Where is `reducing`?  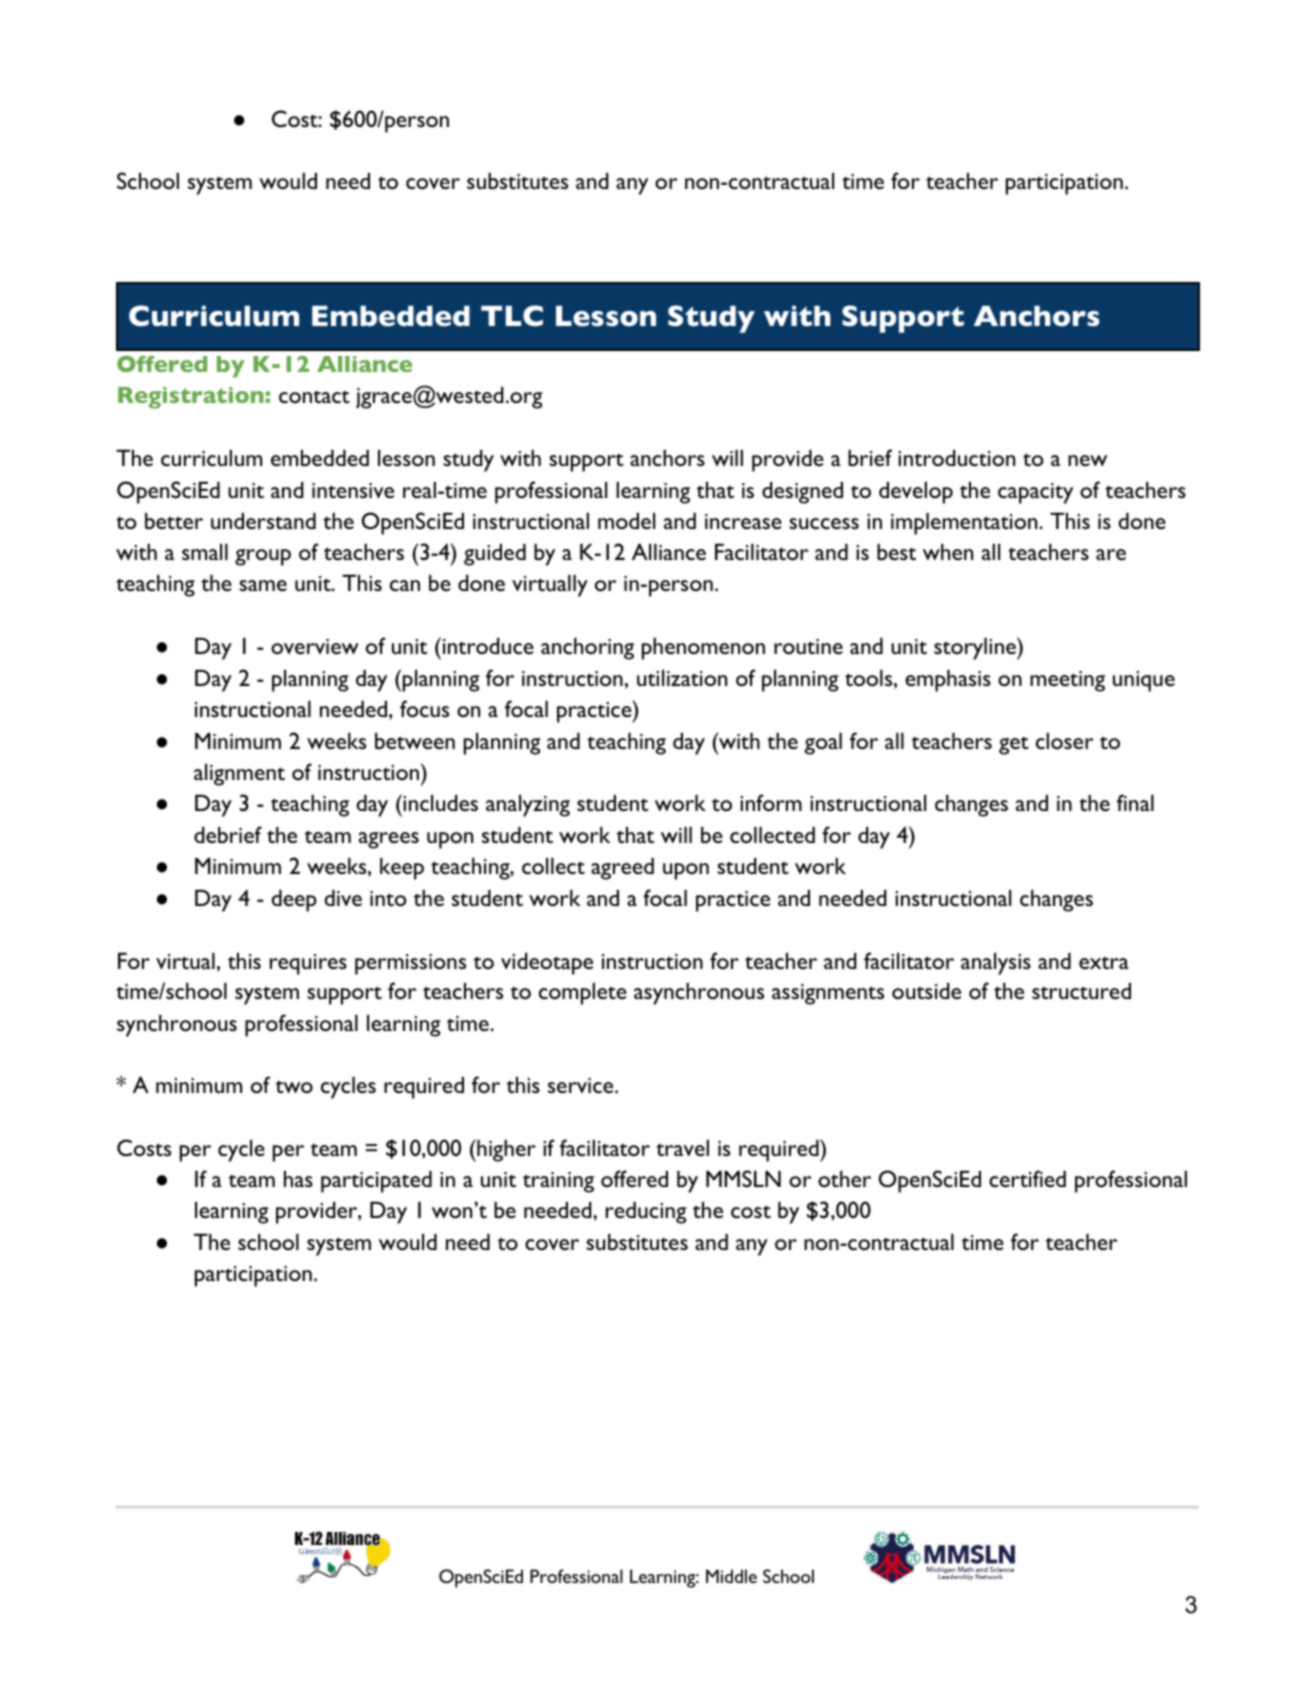
reducing is located at coordinates (646, 1213).
